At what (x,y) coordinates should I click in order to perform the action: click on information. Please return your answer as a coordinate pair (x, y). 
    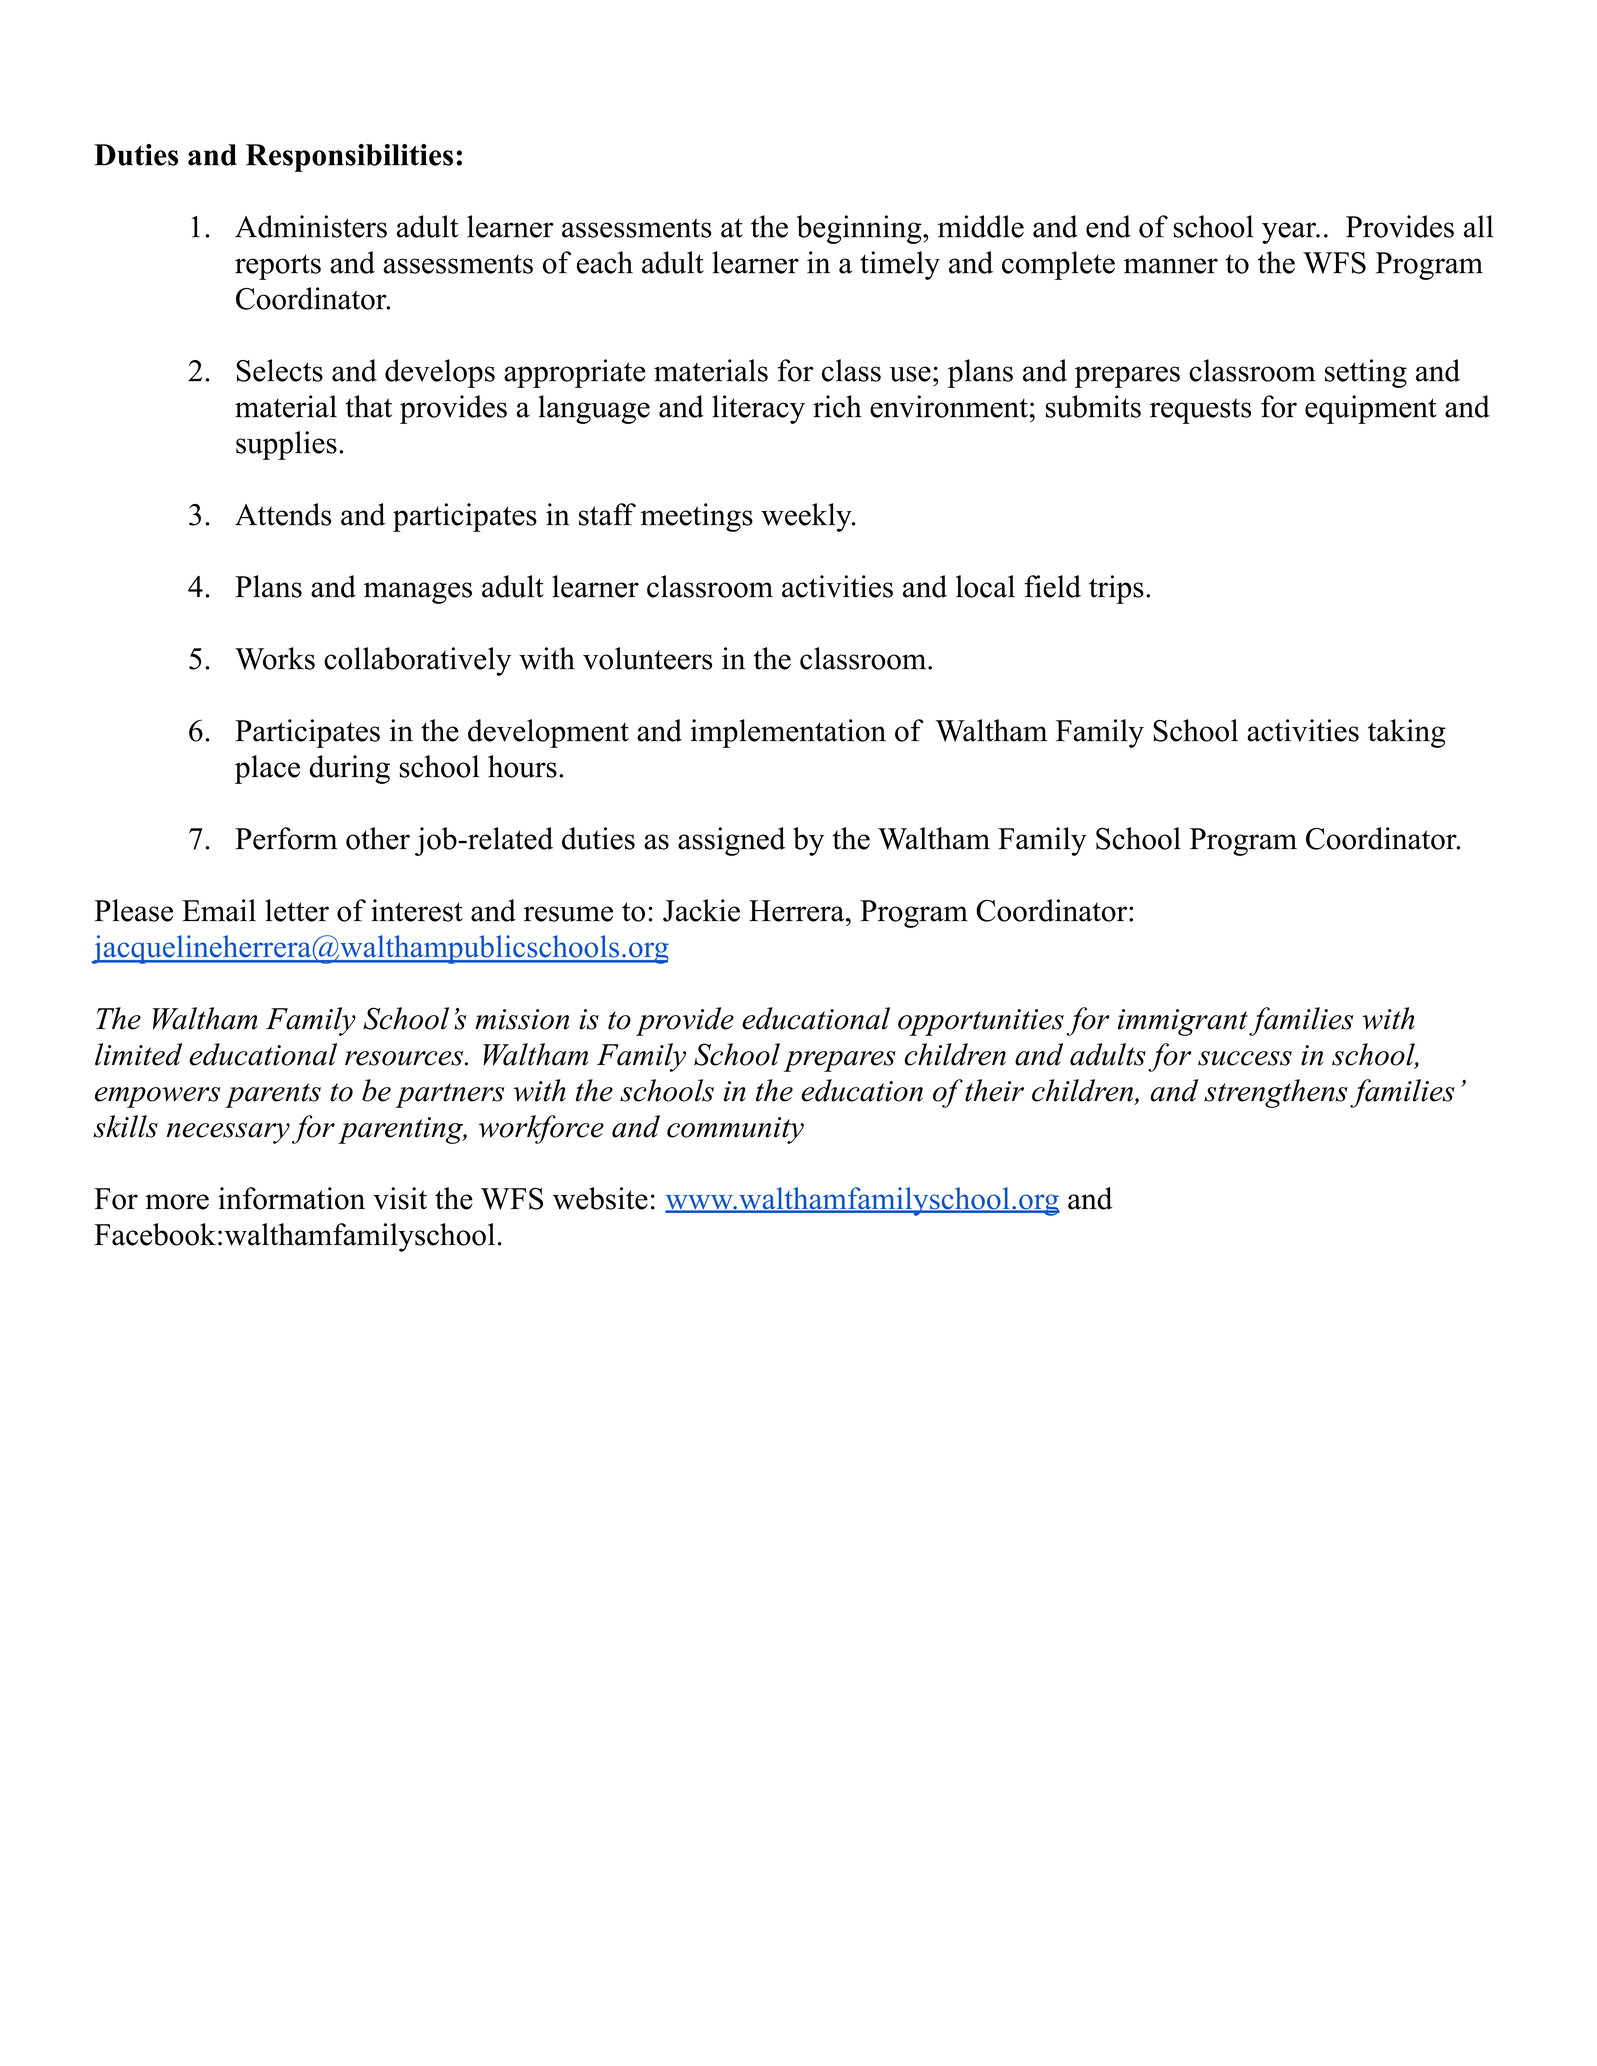
    Looking at the image, I should click on (291, 1198).
